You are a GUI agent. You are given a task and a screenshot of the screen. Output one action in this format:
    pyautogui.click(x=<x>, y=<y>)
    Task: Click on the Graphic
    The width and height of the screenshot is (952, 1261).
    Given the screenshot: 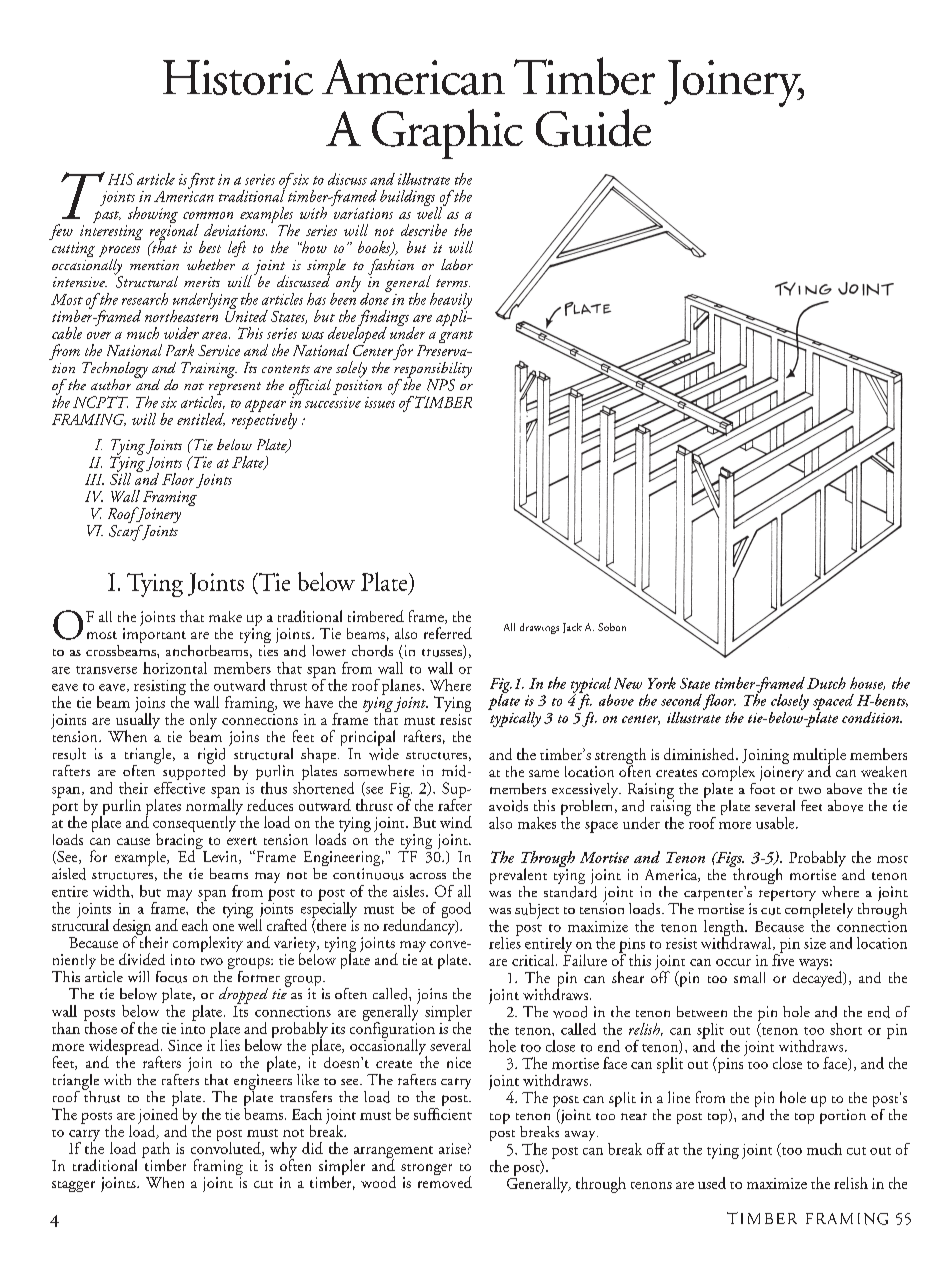 What is the action you would take?
    pyautogui.click(x=447, y=134)
